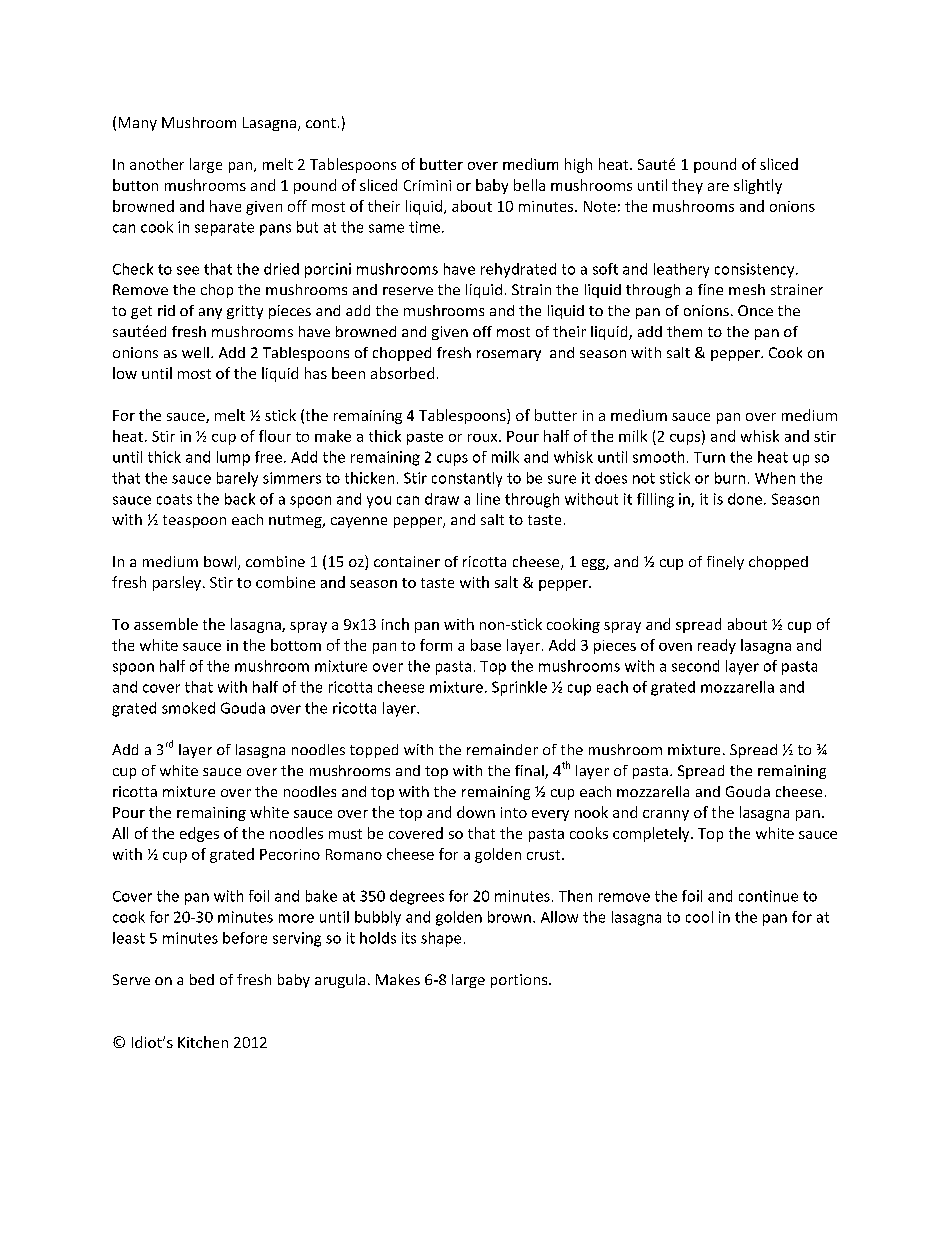 The image size is (952, 1233). I want to click on inch, so click(395, 624).
